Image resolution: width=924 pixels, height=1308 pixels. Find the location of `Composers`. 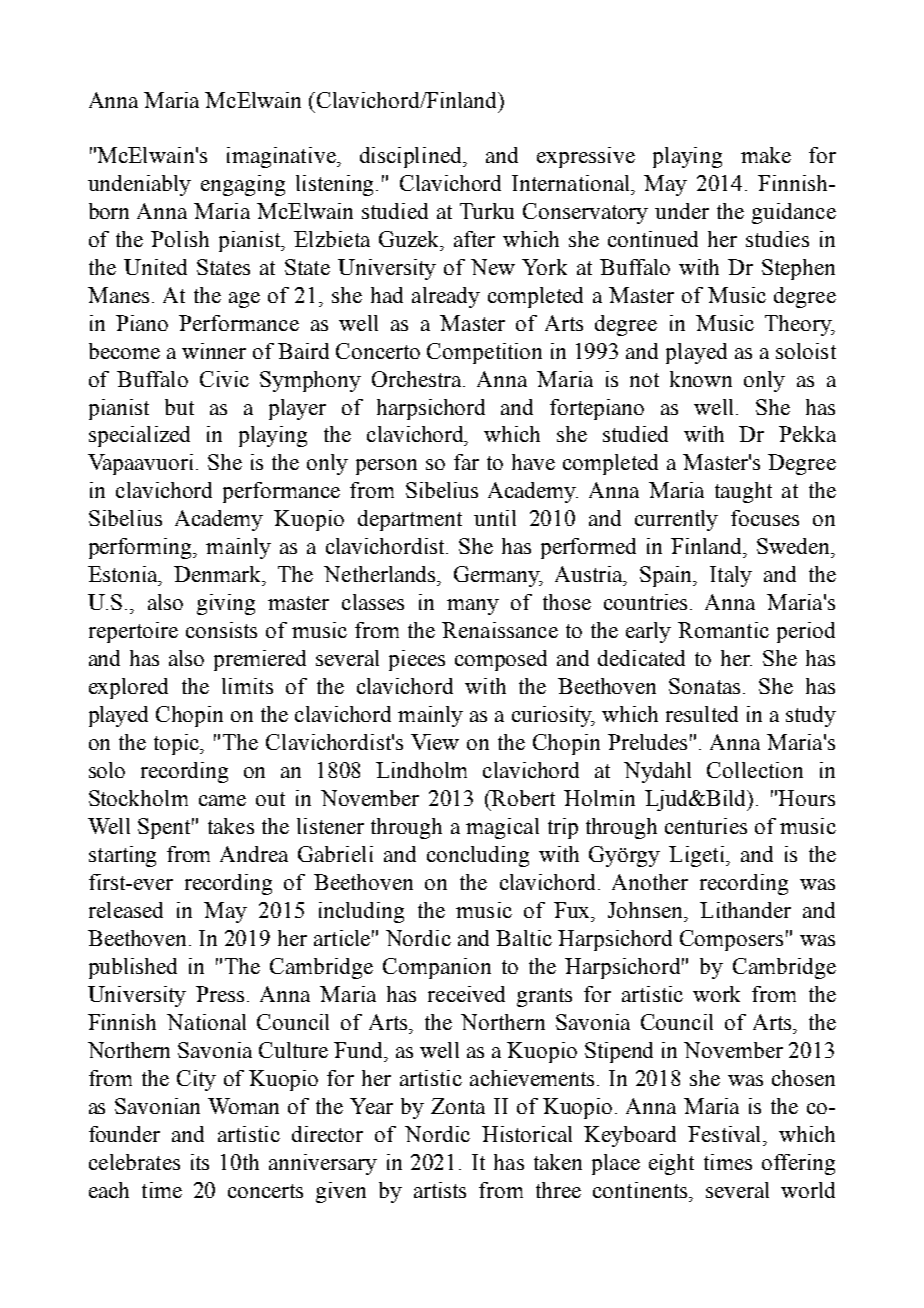

Composers is located at coordinates (731, 940).
